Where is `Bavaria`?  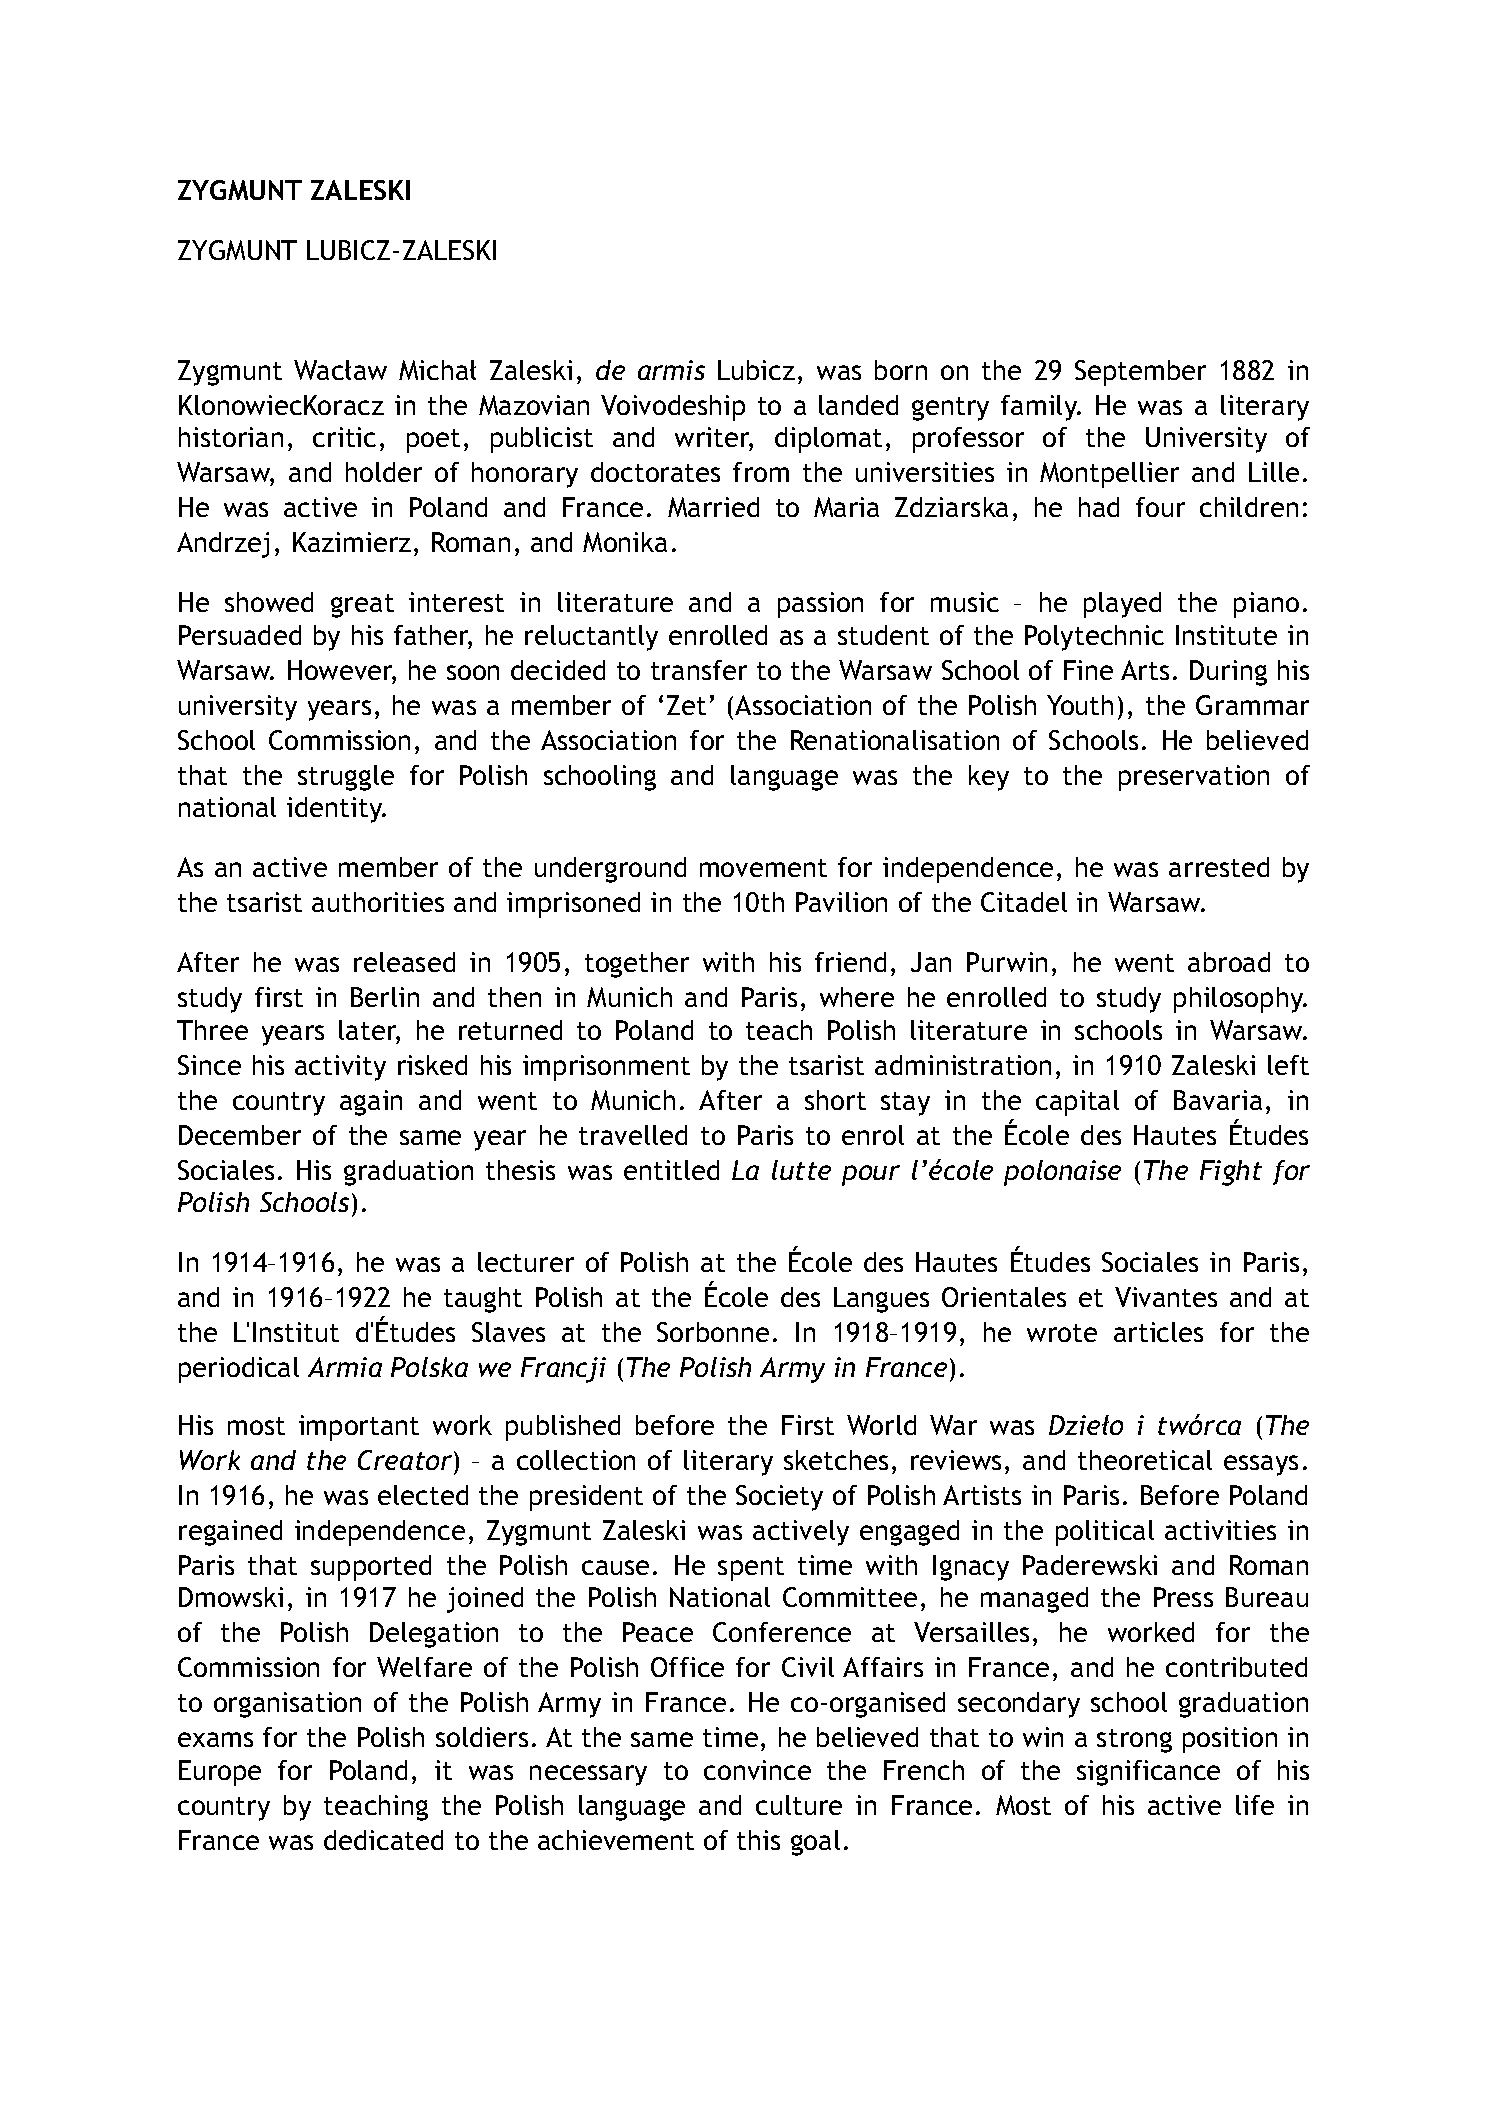 Bavaria is located at coordinates (1218, 1100).
